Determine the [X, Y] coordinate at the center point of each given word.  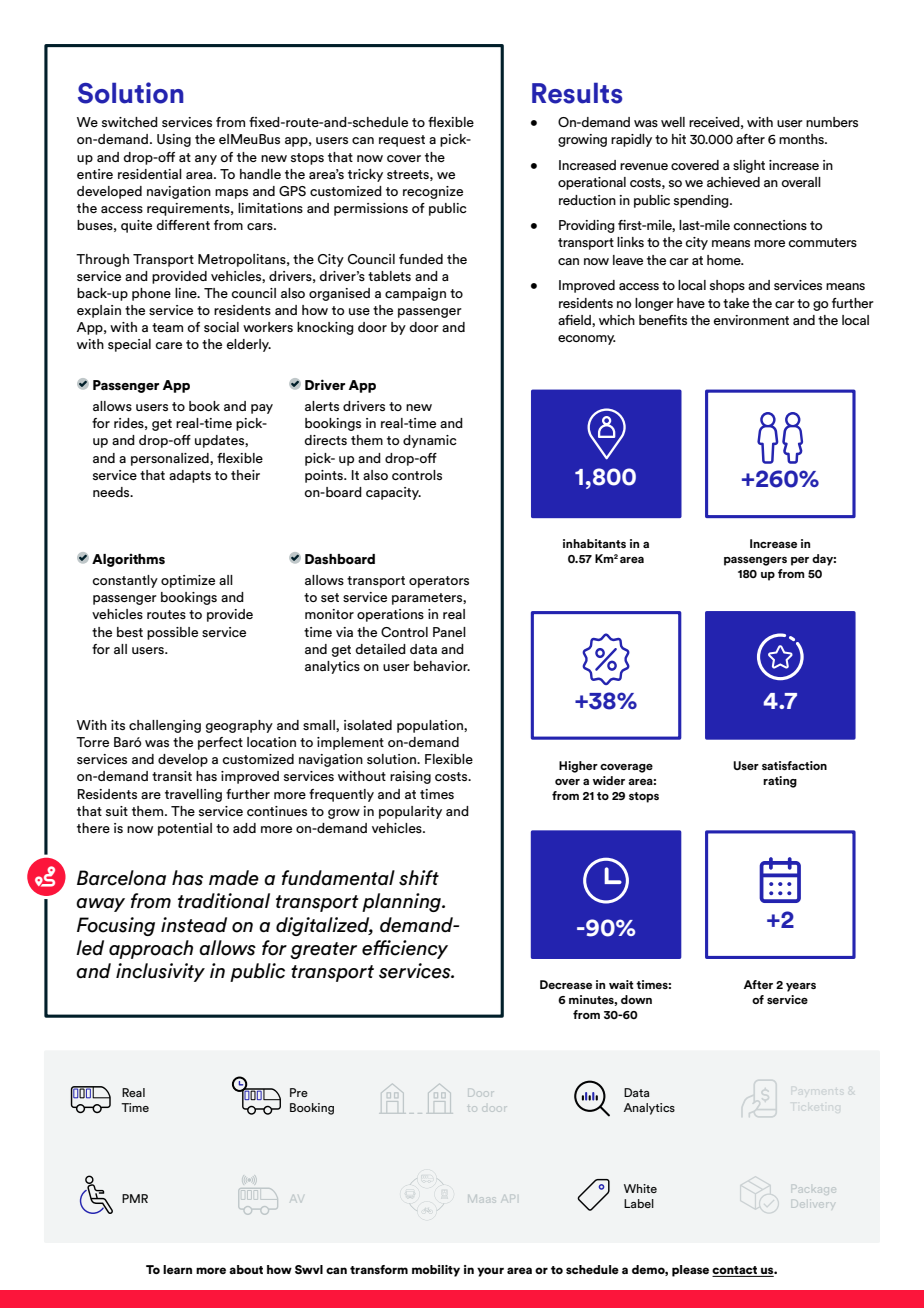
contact [736, 1271]
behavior [442, 666]
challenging [165, 726]
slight [749, 166]
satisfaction [794, 765]
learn [177, 1269]
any [206, 160]
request [402, 141]
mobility [436, 1271]
